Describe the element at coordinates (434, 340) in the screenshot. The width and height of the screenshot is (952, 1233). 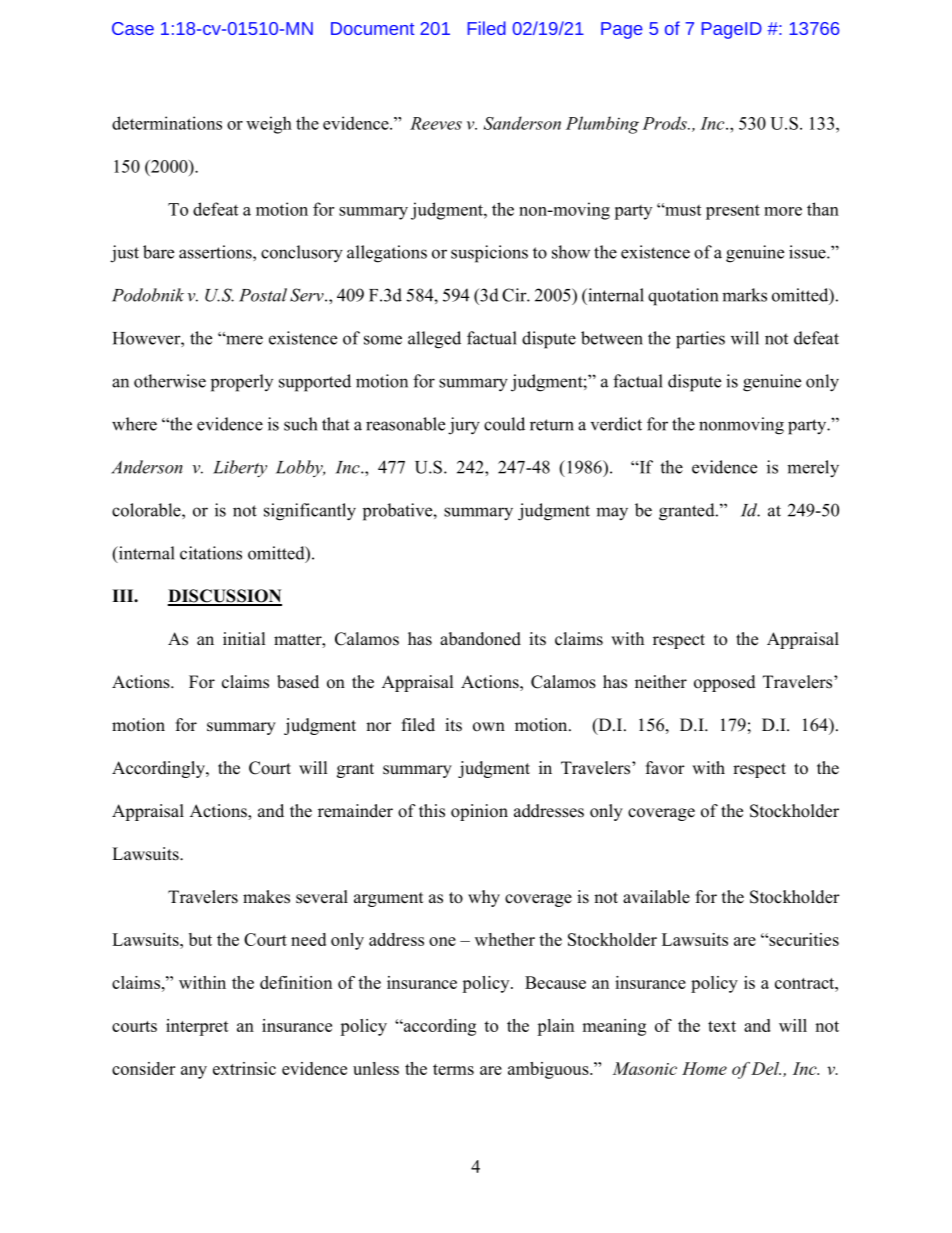
I see `alleged` at that location.
